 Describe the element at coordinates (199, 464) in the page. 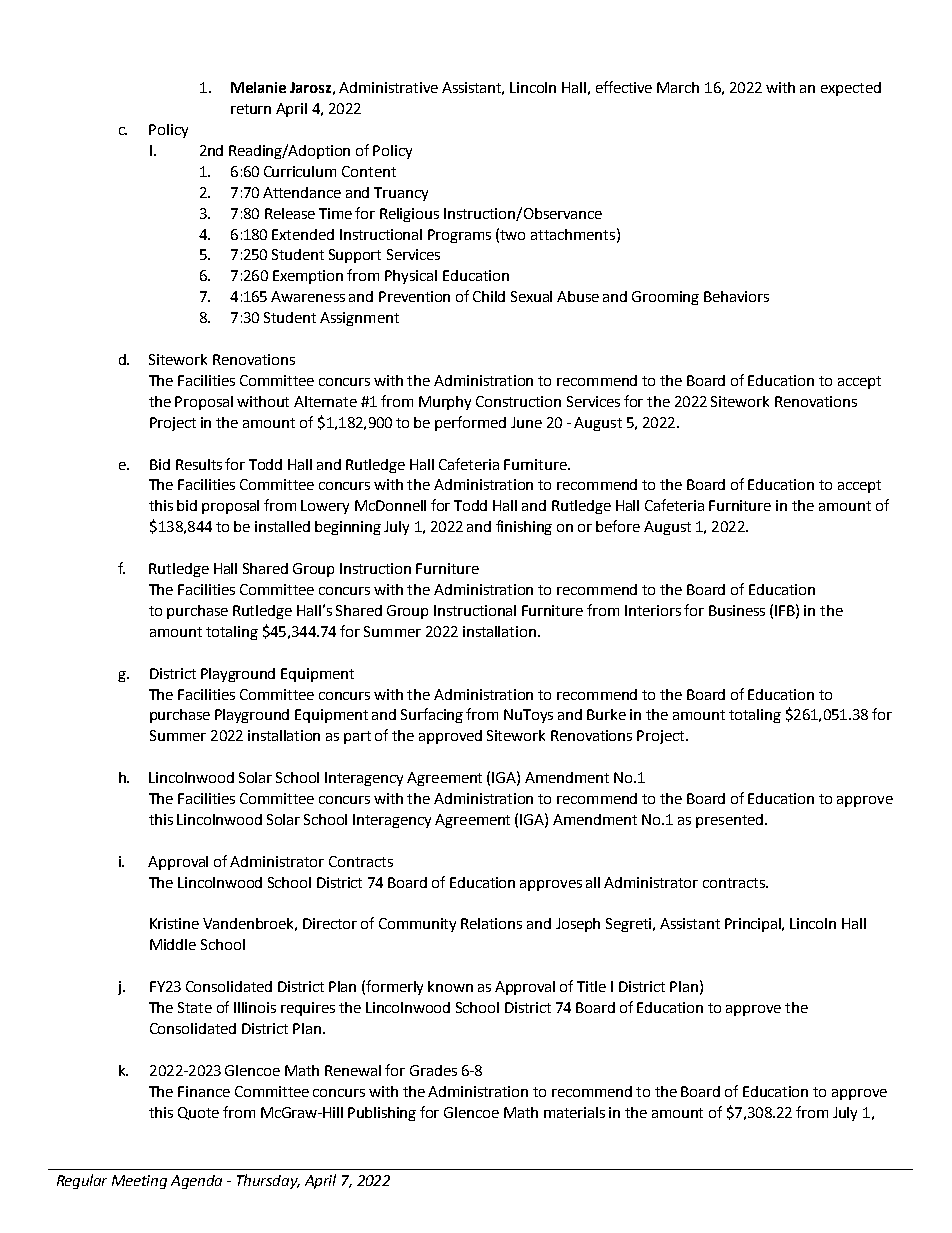

I see `Results` at that location.
